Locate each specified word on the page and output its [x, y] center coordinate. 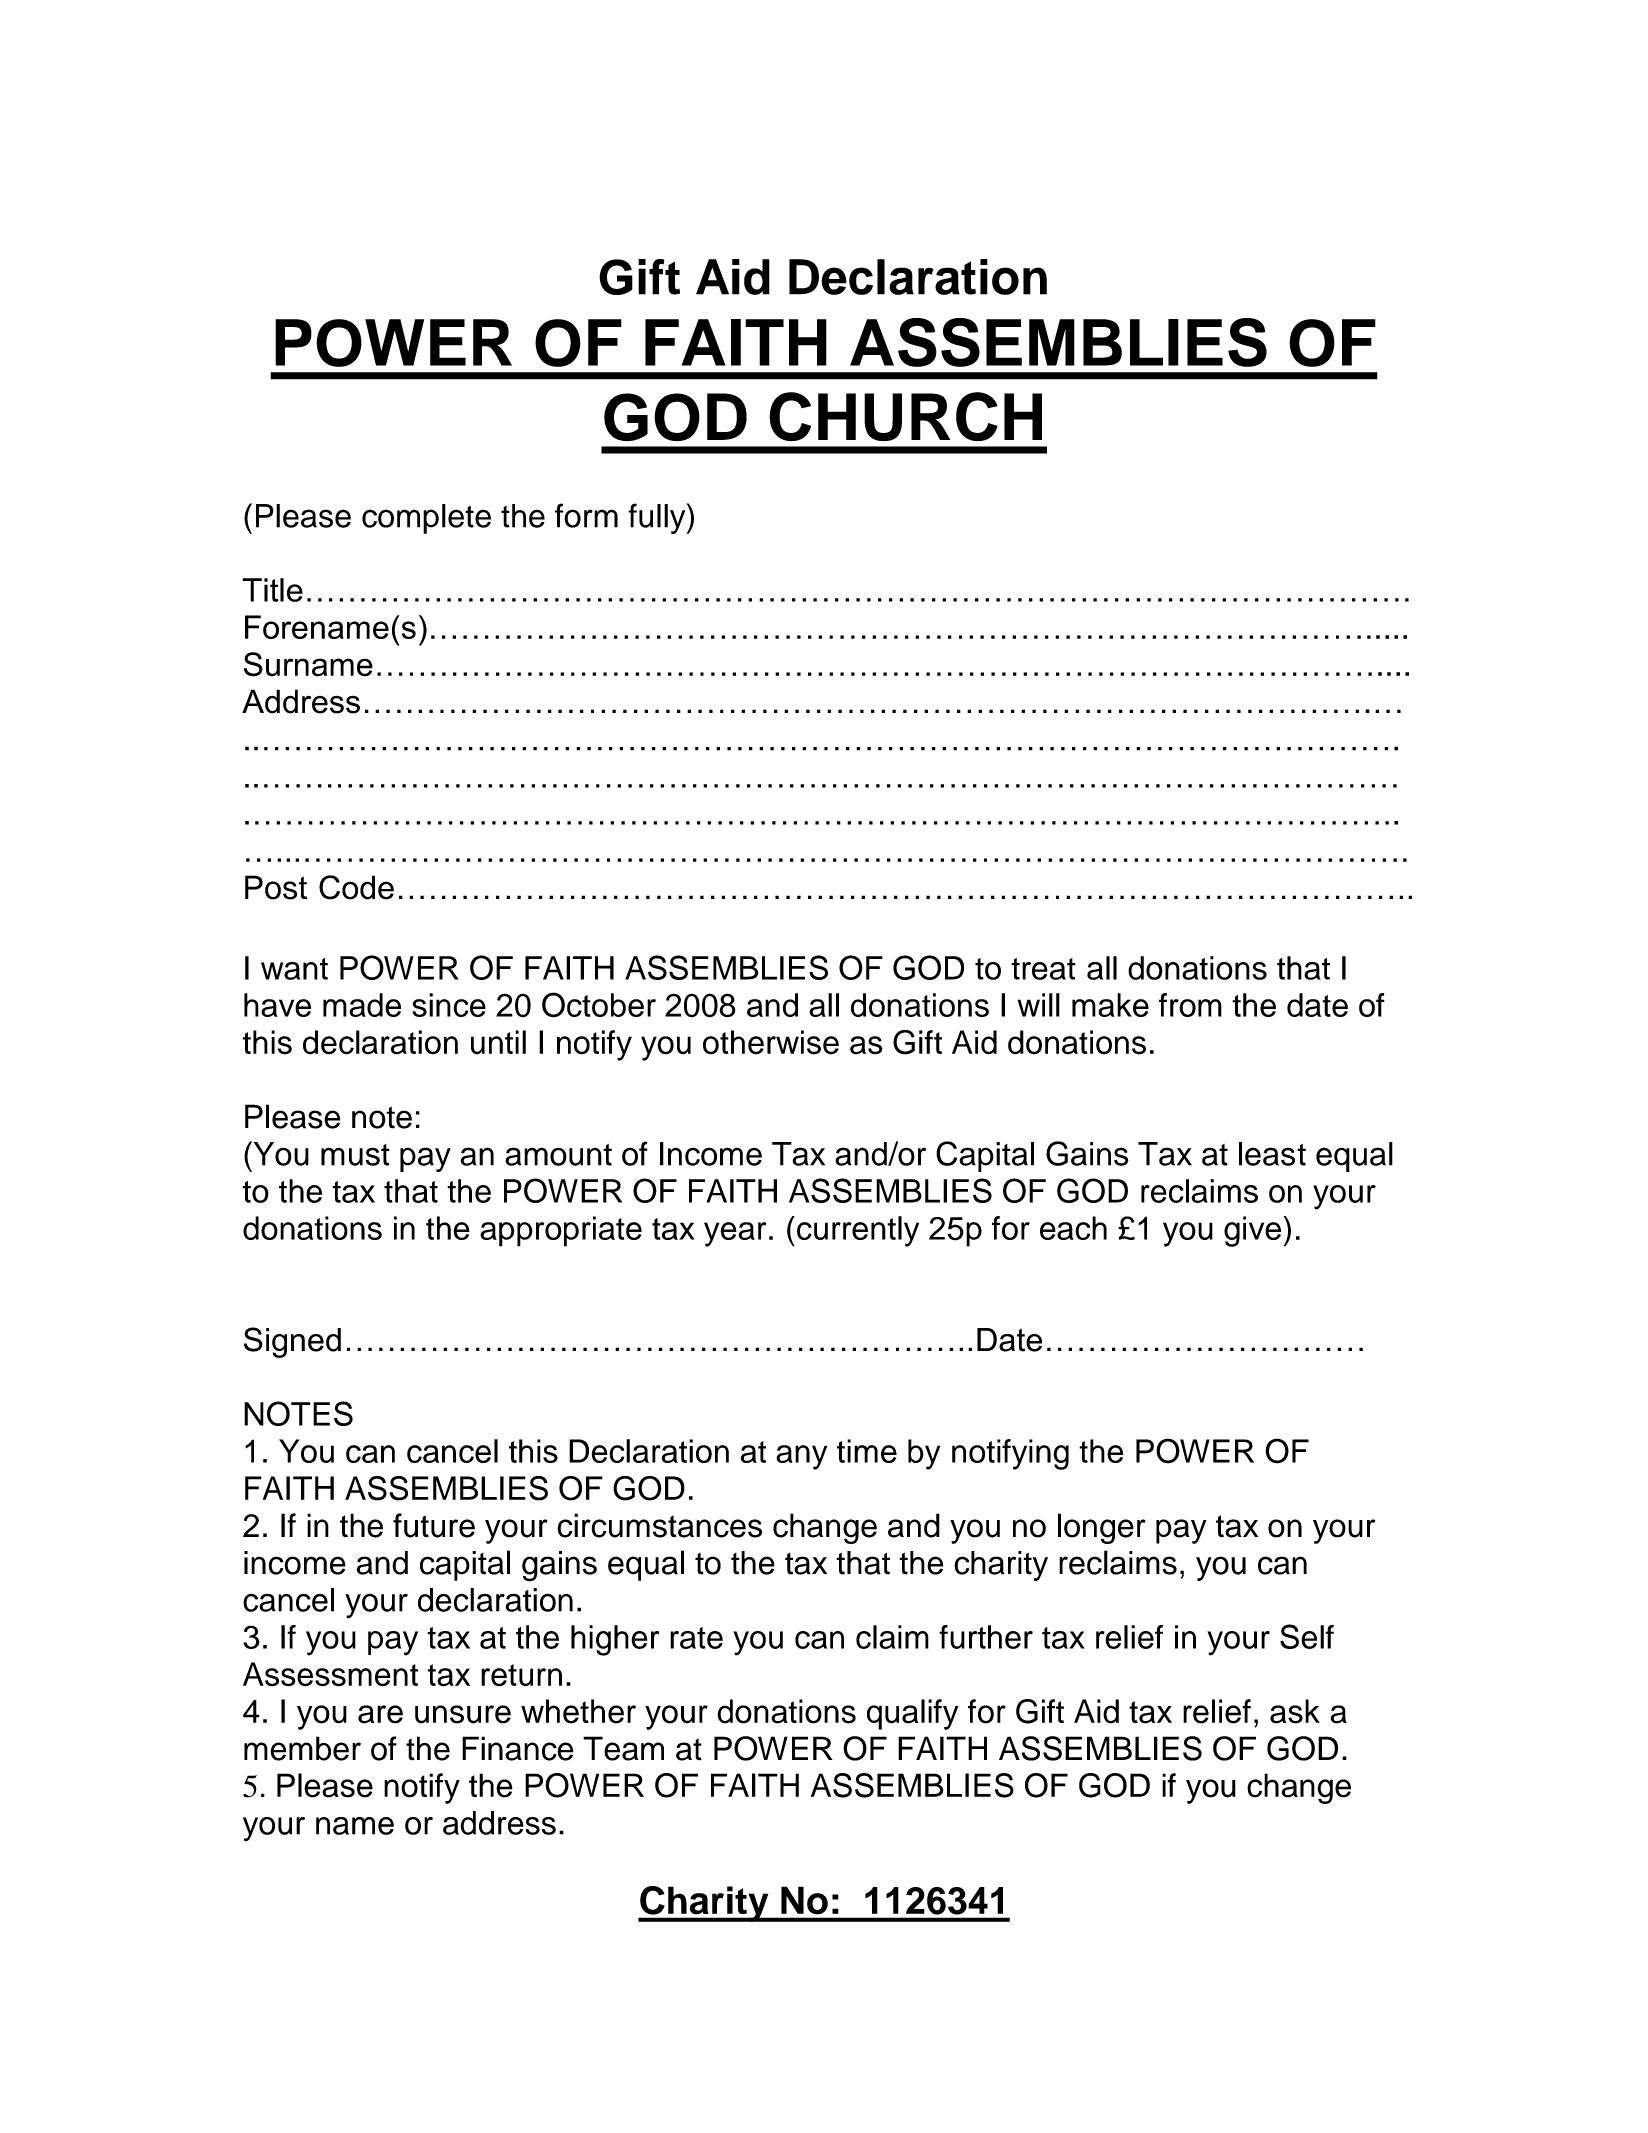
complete [426, 519]
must [355, 1155]
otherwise [771, 1042]
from [1190, 1005]
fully [658, 518]
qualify [912, 1714]
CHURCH [905, 417]
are [380, 1714]
